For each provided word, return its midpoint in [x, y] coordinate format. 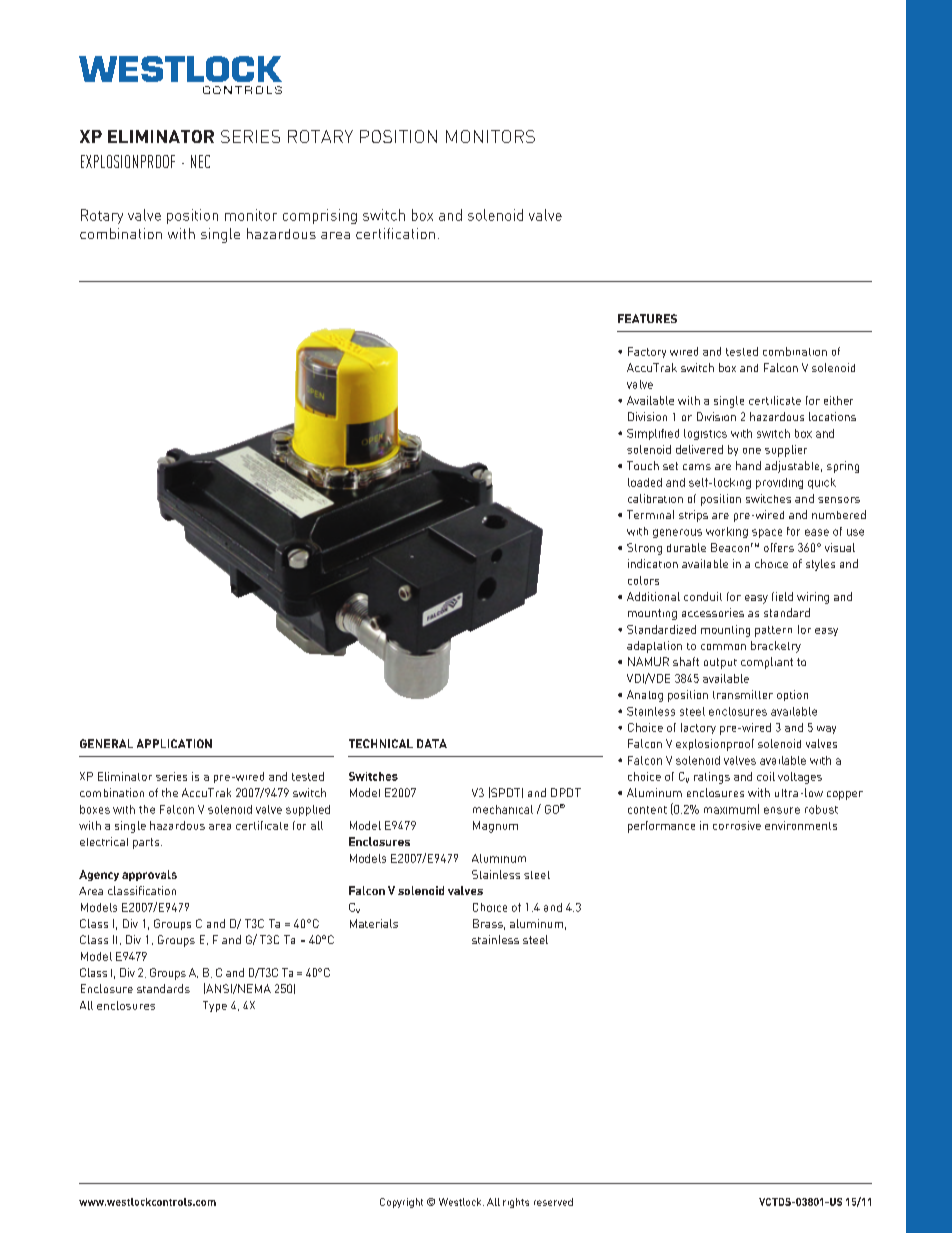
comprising [320, 216]
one [752, 451]
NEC [200, 161]
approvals [149, 875]
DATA [432, 743]
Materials [374, 923]
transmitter [743, 694]
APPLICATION [174, 743]
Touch [643, 465]
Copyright [401, 1203]
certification [395, 233]
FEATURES [647, 318]
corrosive [737, 825]
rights [516, 1203]
